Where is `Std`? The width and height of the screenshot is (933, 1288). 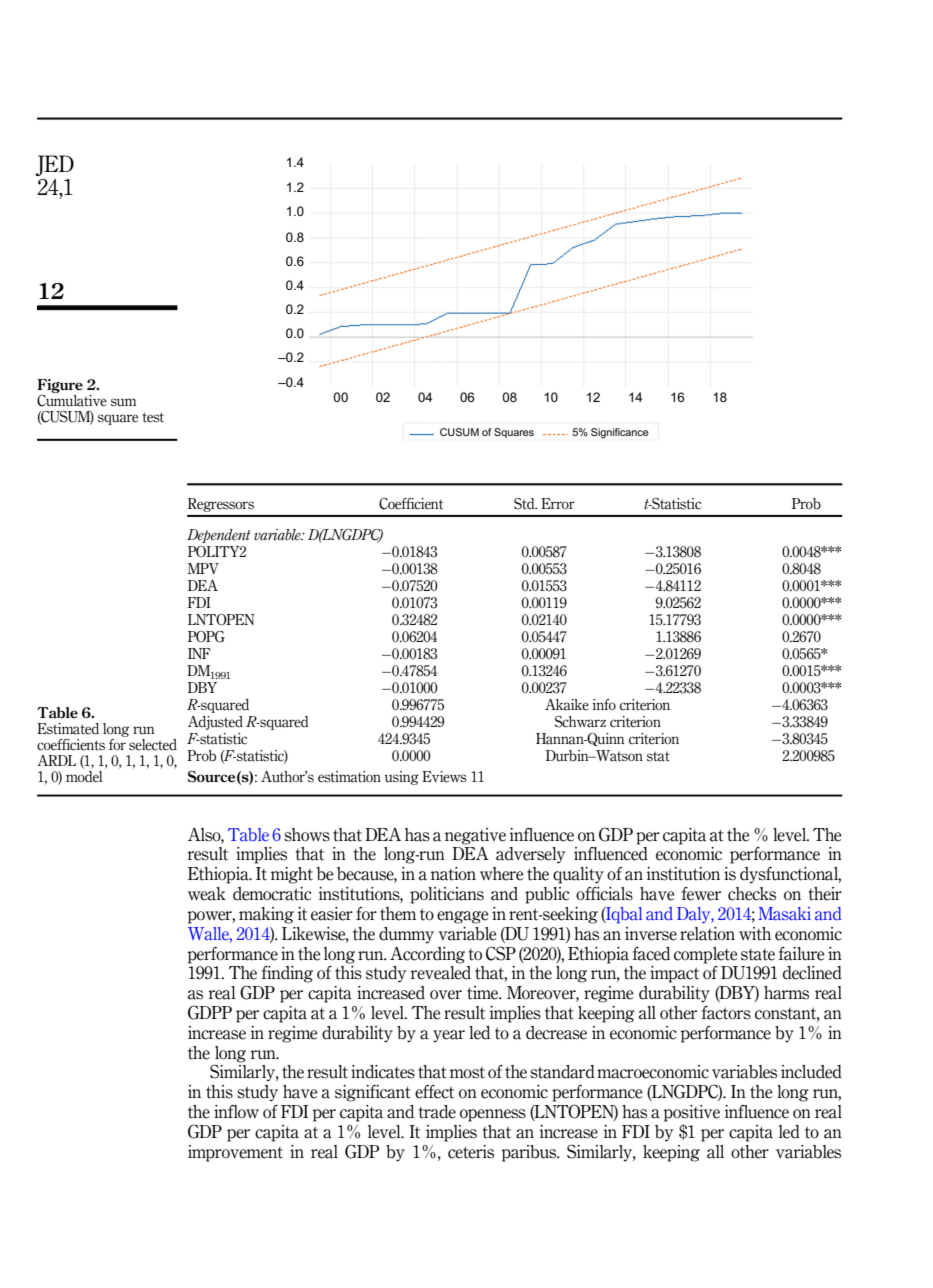
Std is located at coordinates (525, 504).
